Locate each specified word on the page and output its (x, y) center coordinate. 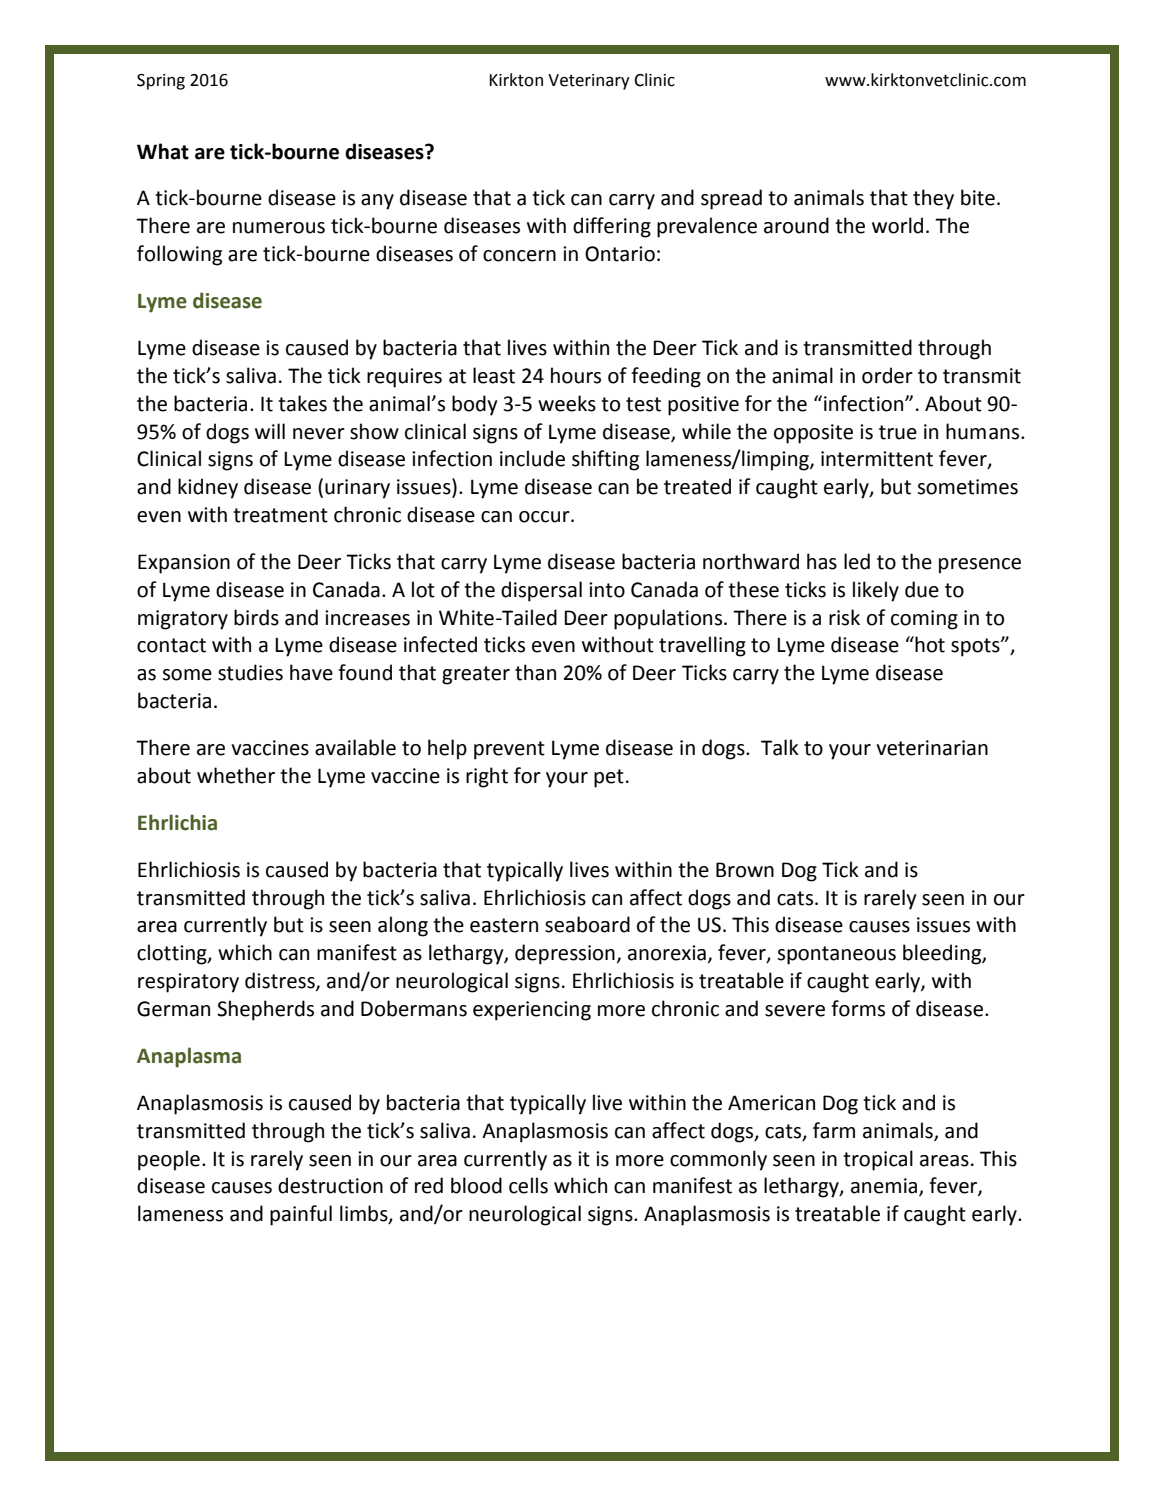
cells (528, 1185)
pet (609, 778)
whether (236, 775)
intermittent (877, 459)
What (163, 151)
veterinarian (932, 748)
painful (301, 1215)
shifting (605, 460)
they (933, 199)
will (270, 431)
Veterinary (589, 82)
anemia (885, 1187)
